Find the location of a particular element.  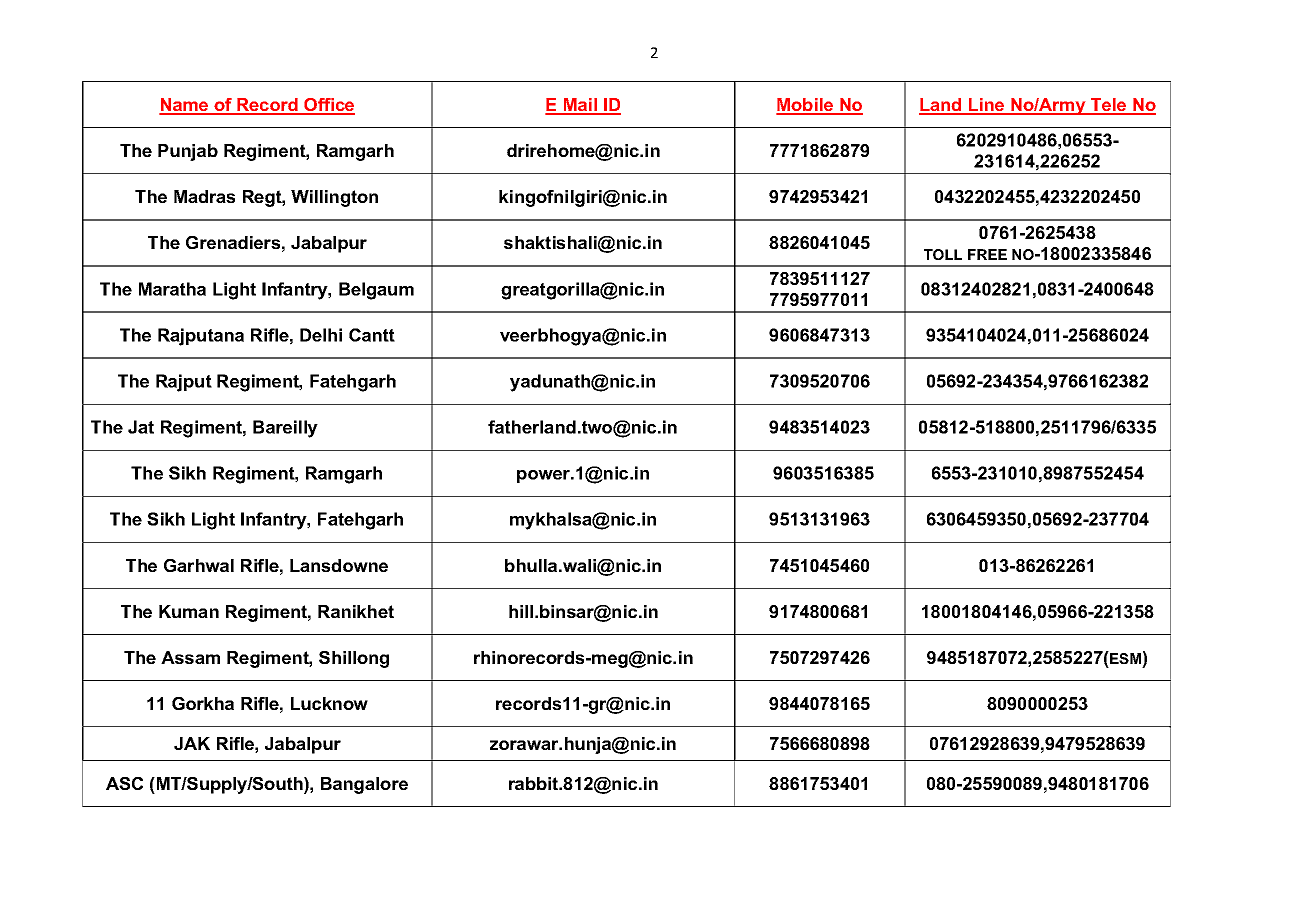

FREE is located at coordinates (987, 254).
